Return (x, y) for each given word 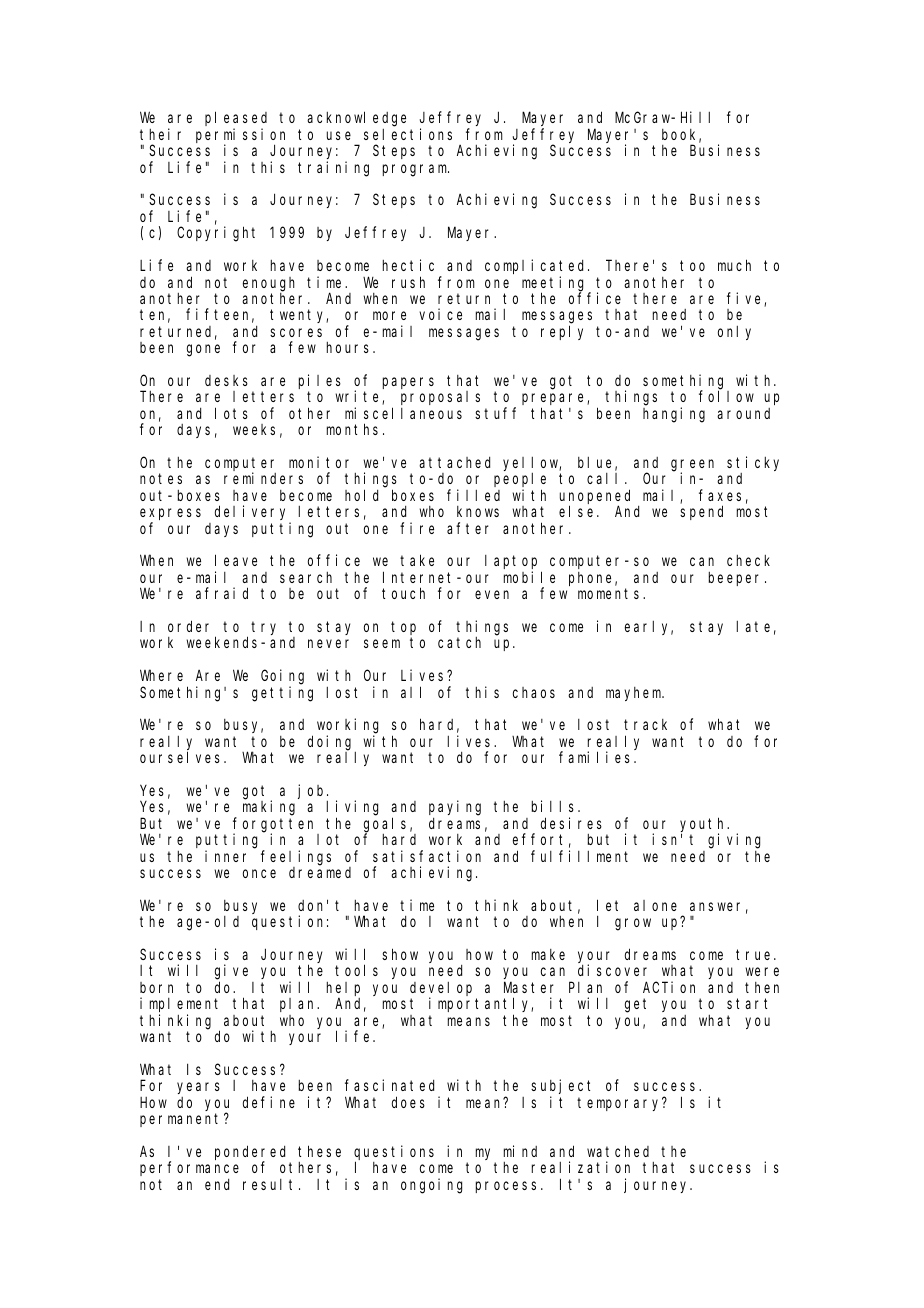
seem (382, 644)
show (400, 954)
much (734, 265)
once (259, 873)
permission (240, 136)
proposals (440, 398)
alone (655, 905)
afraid (222, 593)
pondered (250, 1153)
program (416, 170)
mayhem (635, 694)
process (509, 1187)
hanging (674, 415)
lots (231, 413)
